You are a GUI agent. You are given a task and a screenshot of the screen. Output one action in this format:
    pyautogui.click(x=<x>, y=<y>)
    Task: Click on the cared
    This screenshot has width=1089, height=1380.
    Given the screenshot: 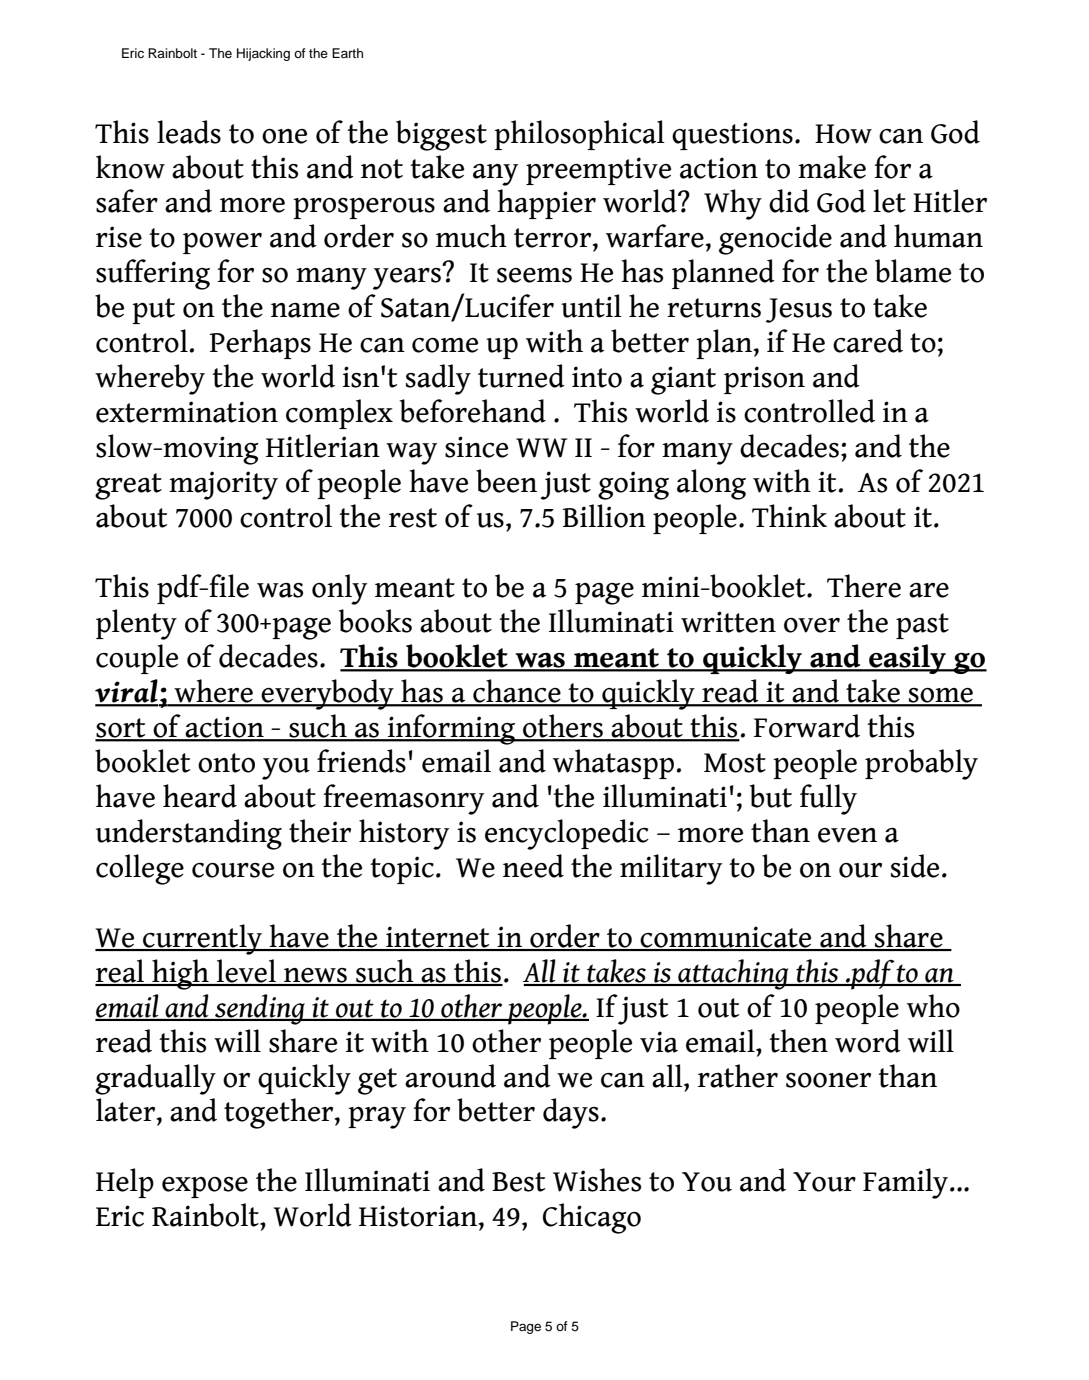 What is the action you would take?
    pyautogui.click(x=868, y=341)
